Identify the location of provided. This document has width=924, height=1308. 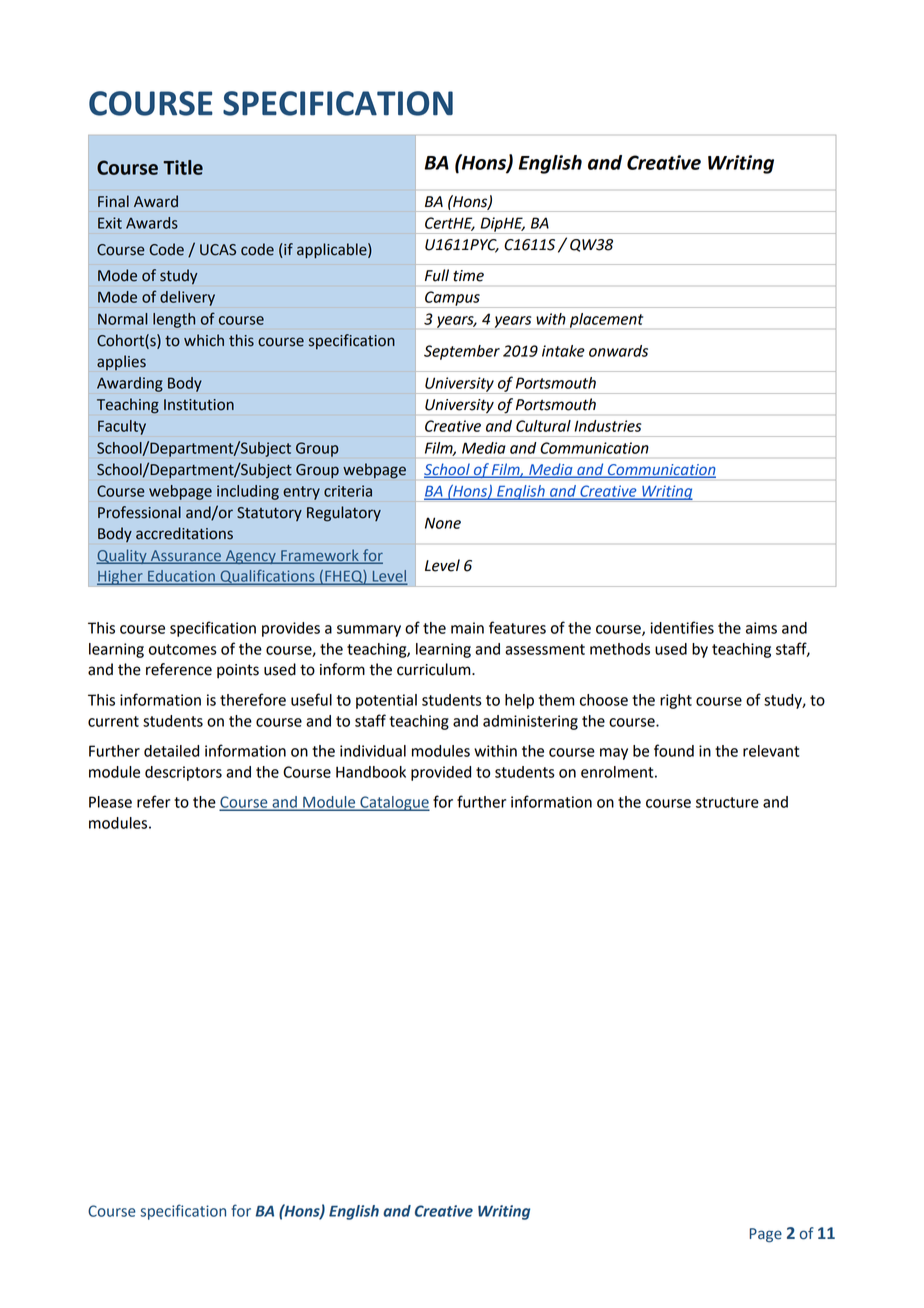
(441, 773).
